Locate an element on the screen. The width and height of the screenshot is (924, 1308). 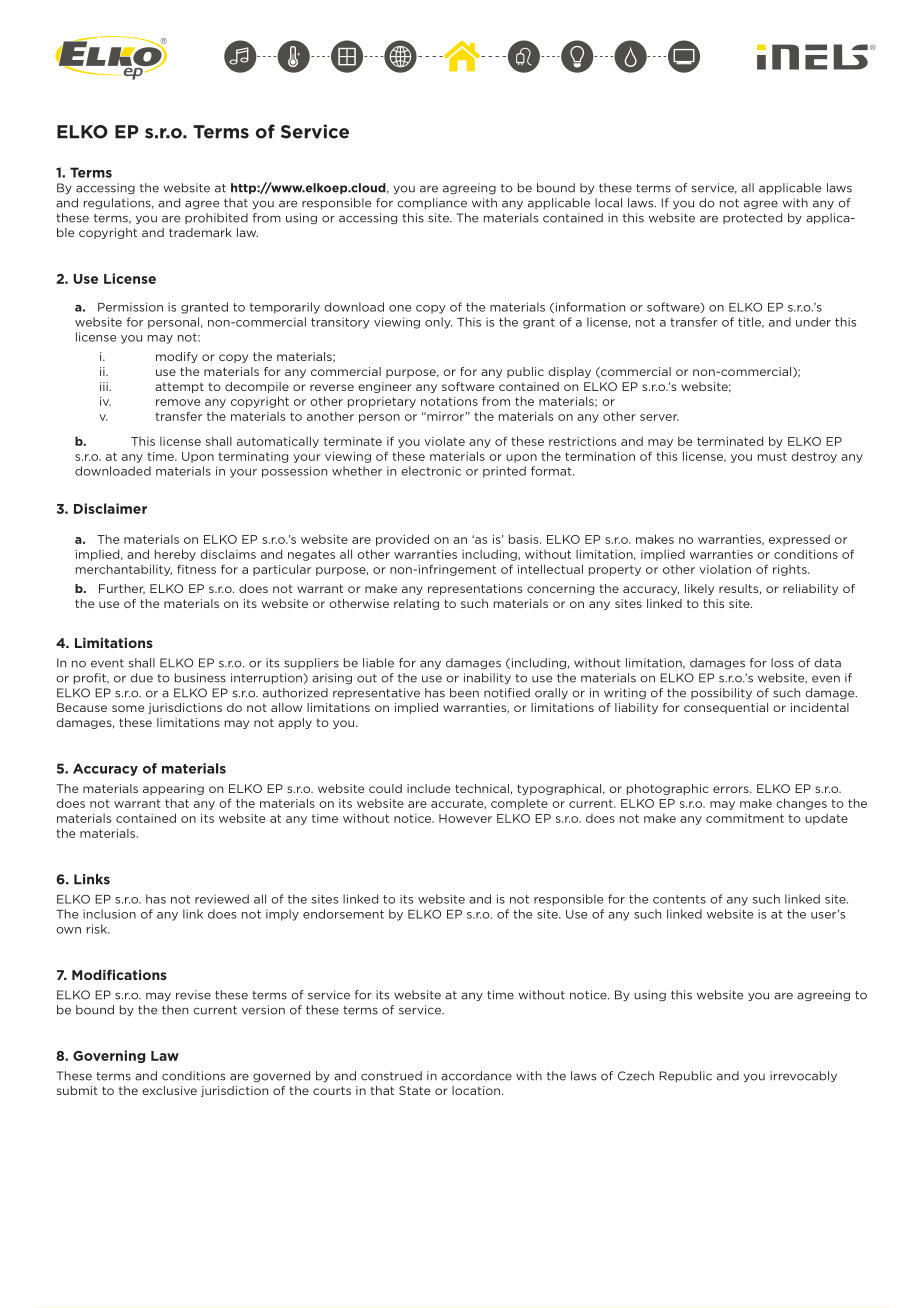
inability is located at coordinates (487, 678).
